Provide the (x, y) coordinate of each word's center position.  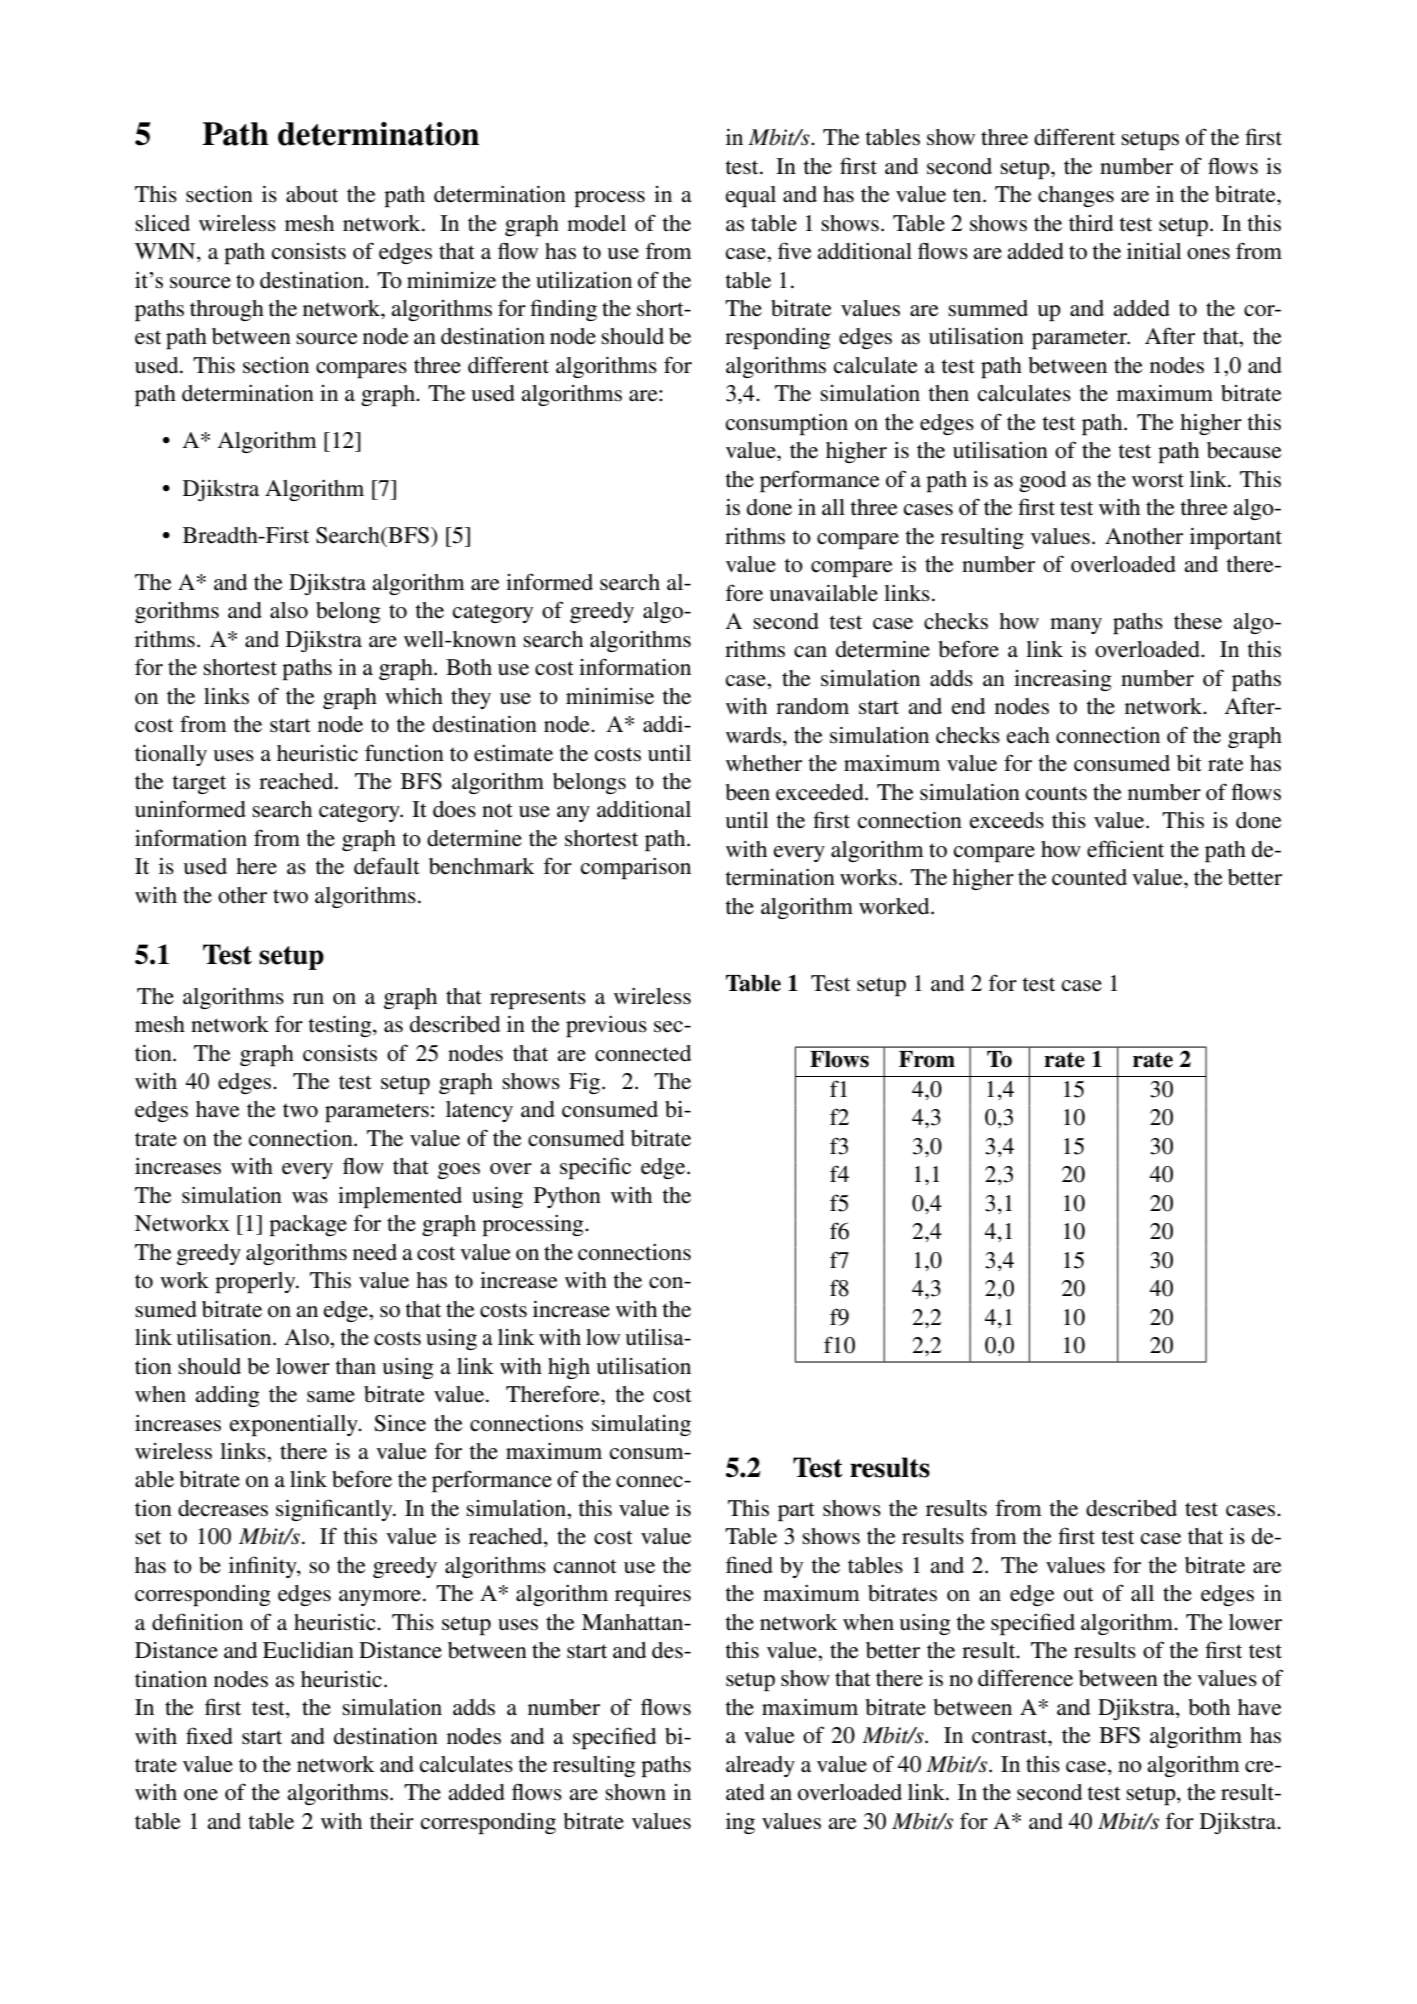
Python (567, 1197)
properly (256, 1283)
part (796, 1512)
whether (764, 763)
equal (751, 197)
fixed (209, 1736)
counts (1056, 793)
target (199, 784)
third (1091, 223)
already (760, 1766)
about (312, 194)
